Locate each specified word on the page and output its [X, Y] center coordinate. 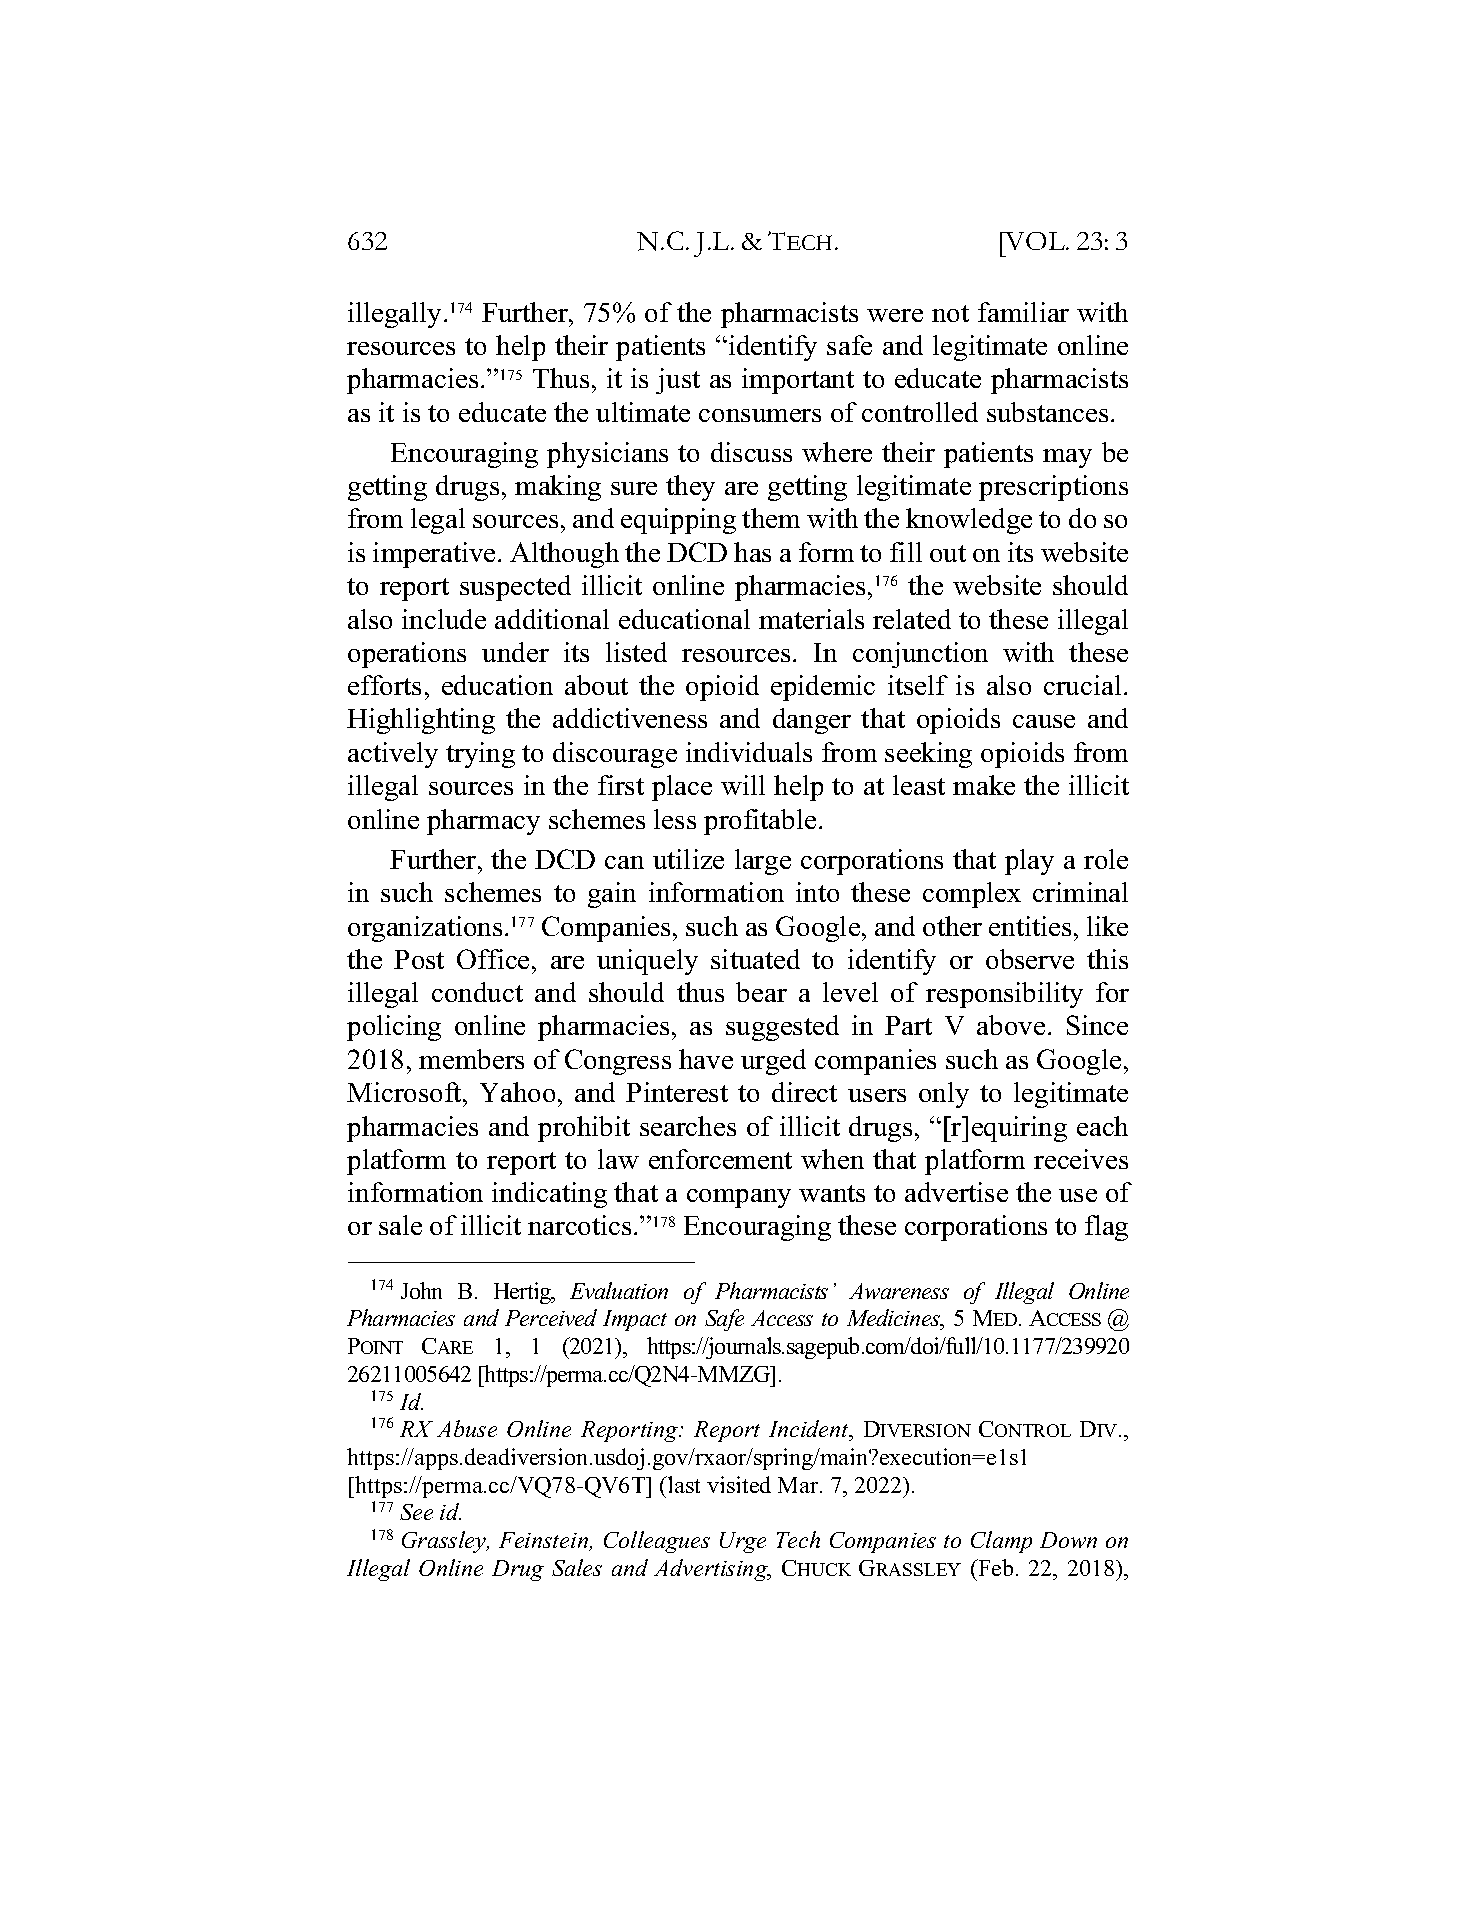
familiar [1023, 312]
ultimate [643, 412]
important [798, 381]
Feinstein [545, 1541]
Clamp [1001, 1542]
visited [739, 1484]
